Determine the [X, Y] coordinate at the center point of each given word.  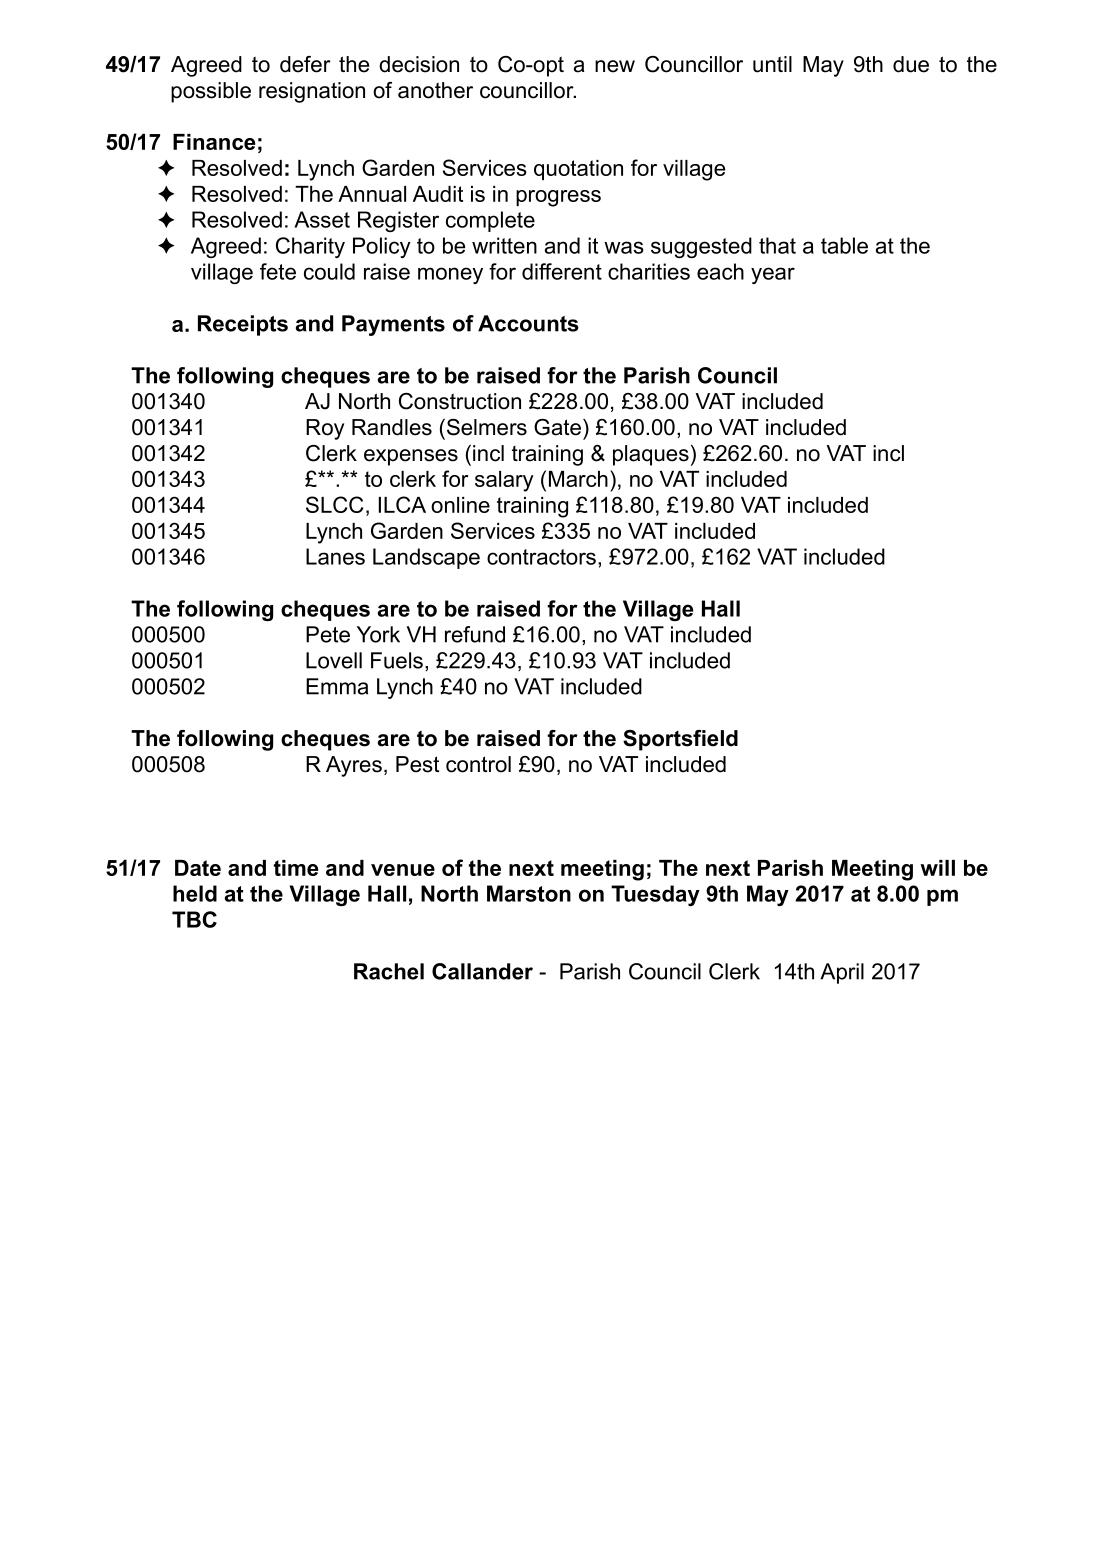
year [773, 275]
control [478, 764]
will [937, 868]
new [615, 66]
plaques [651, 455]
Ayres [354, 766]
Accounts [528, 323]
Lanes [335, 556]
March [578, 479]
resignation [312, 92]
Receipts [243, 325]
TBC [194, 919]
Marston [529, 893]
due [911, 64]
